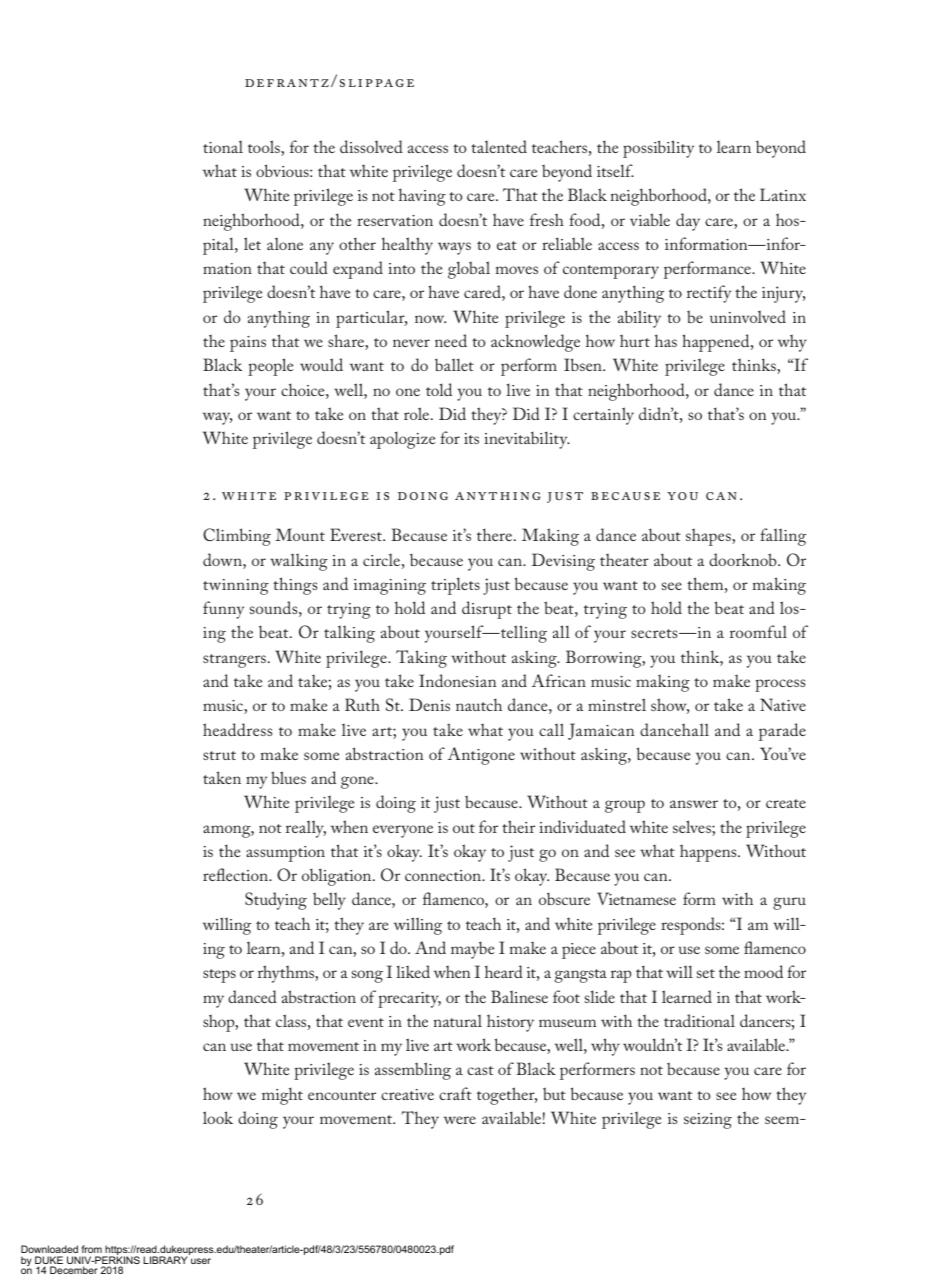 The width and height of the image is (952, 1280). I want to click on were, so click(460, 1120).
